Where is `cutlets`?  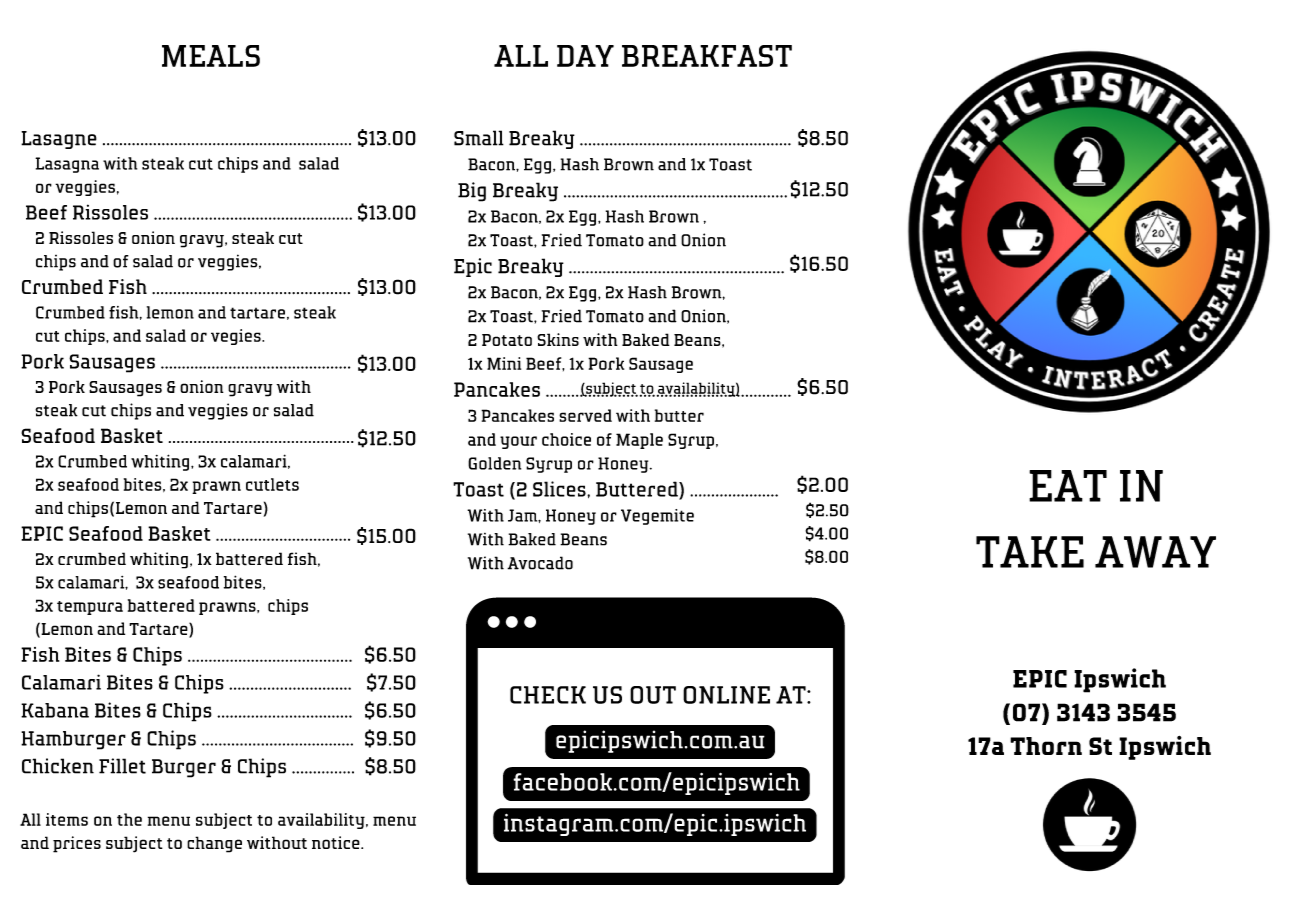
cutlets is located at coordinates (272, 484).
